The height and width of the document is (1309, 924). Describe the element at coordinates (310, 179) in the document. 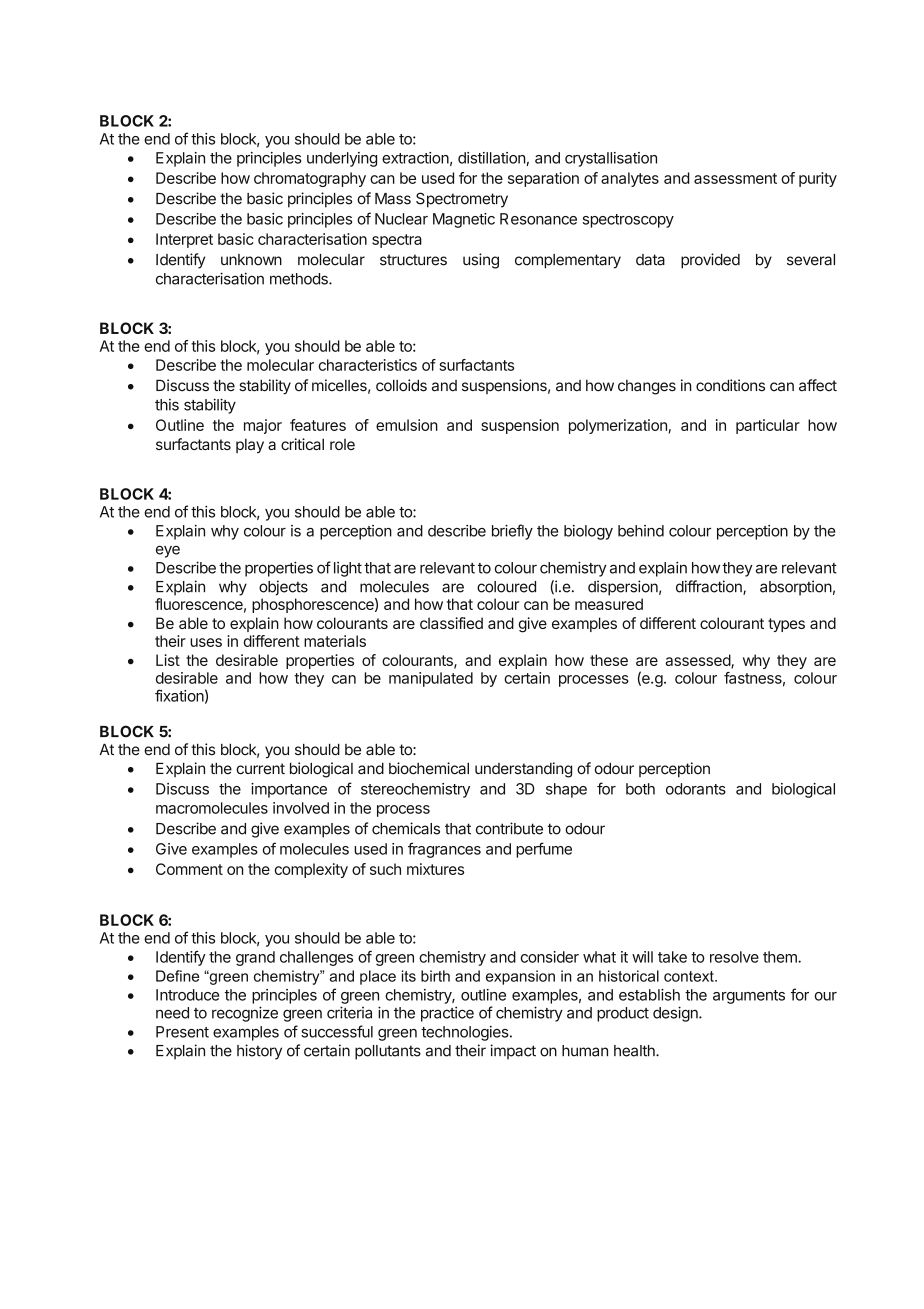

I see `chromatography` at that location.
